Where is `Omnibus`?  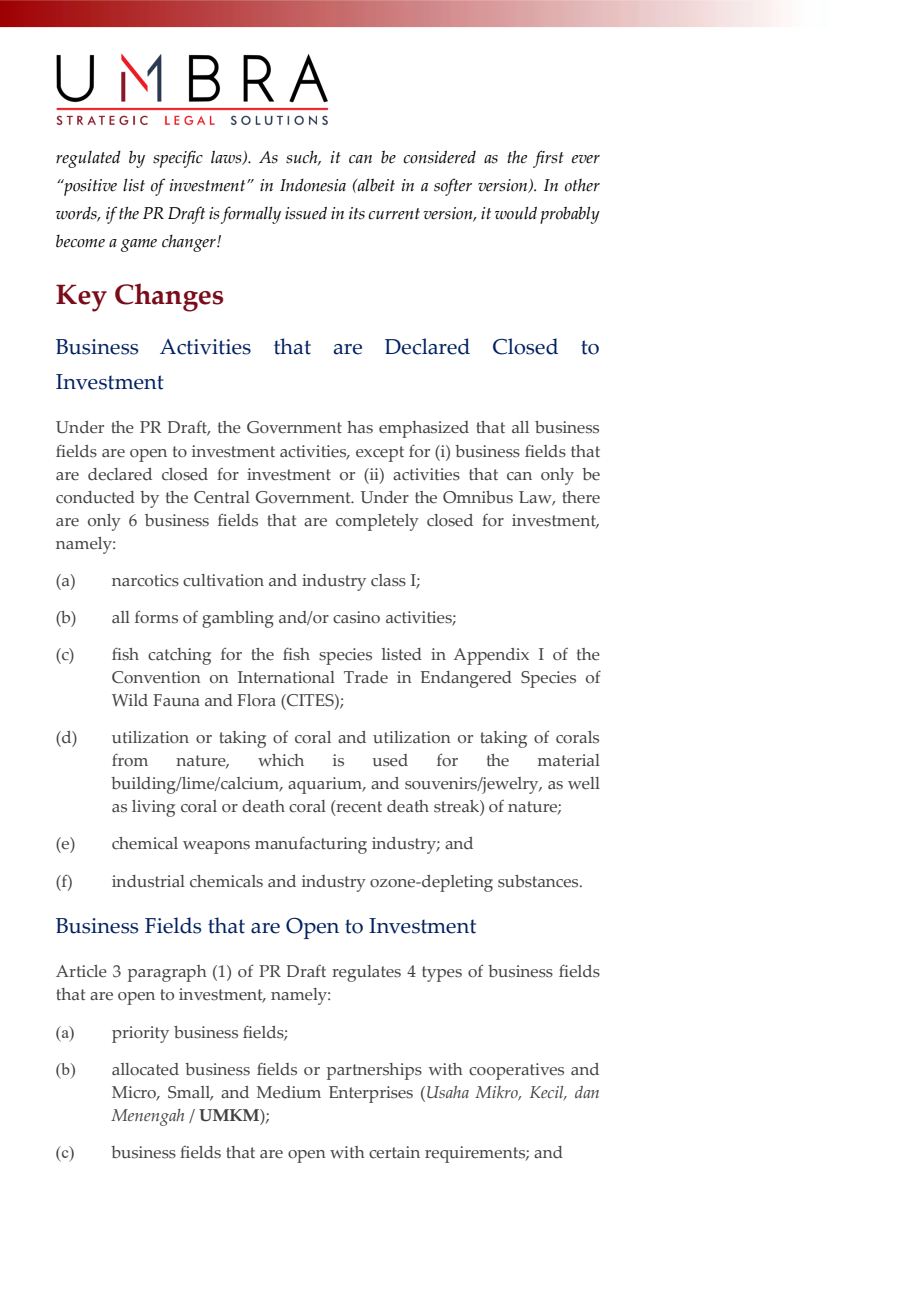
Omnibus is located at coordinates (478, 497).
